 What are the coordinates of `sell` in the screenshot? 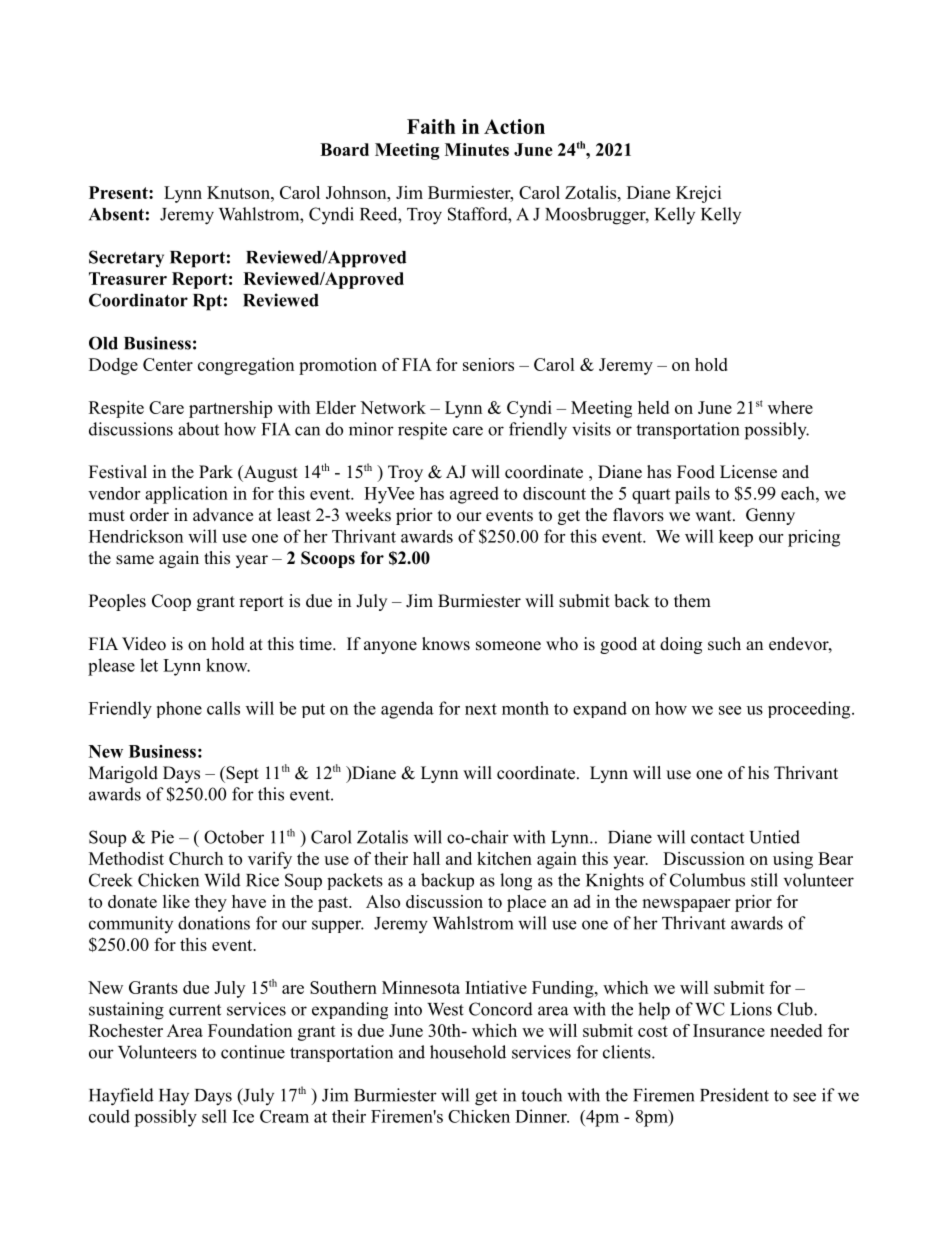 It's located at (214, 1116).
